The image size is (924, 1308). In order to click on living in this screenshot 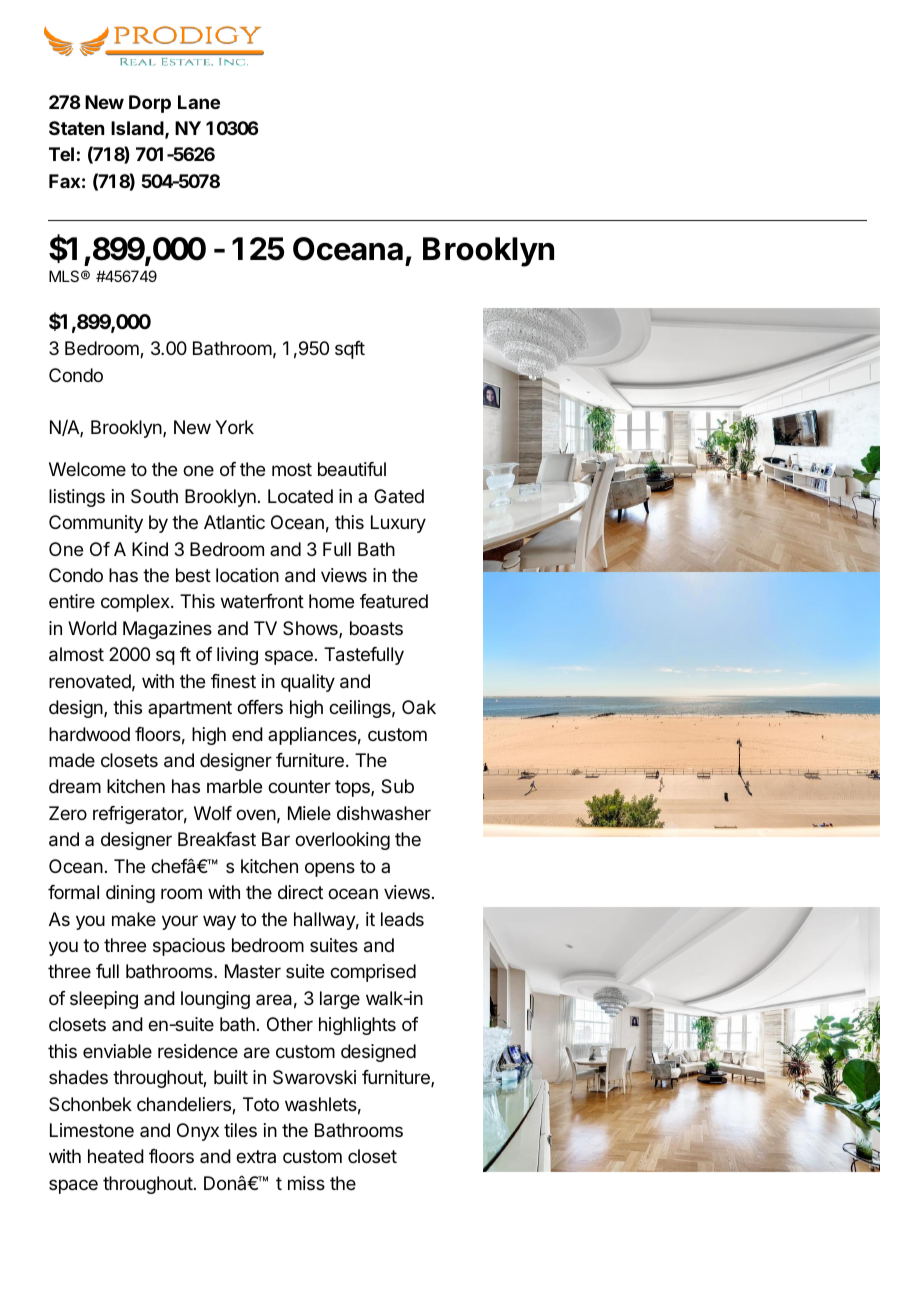, I will do `click(237, 656)`.
